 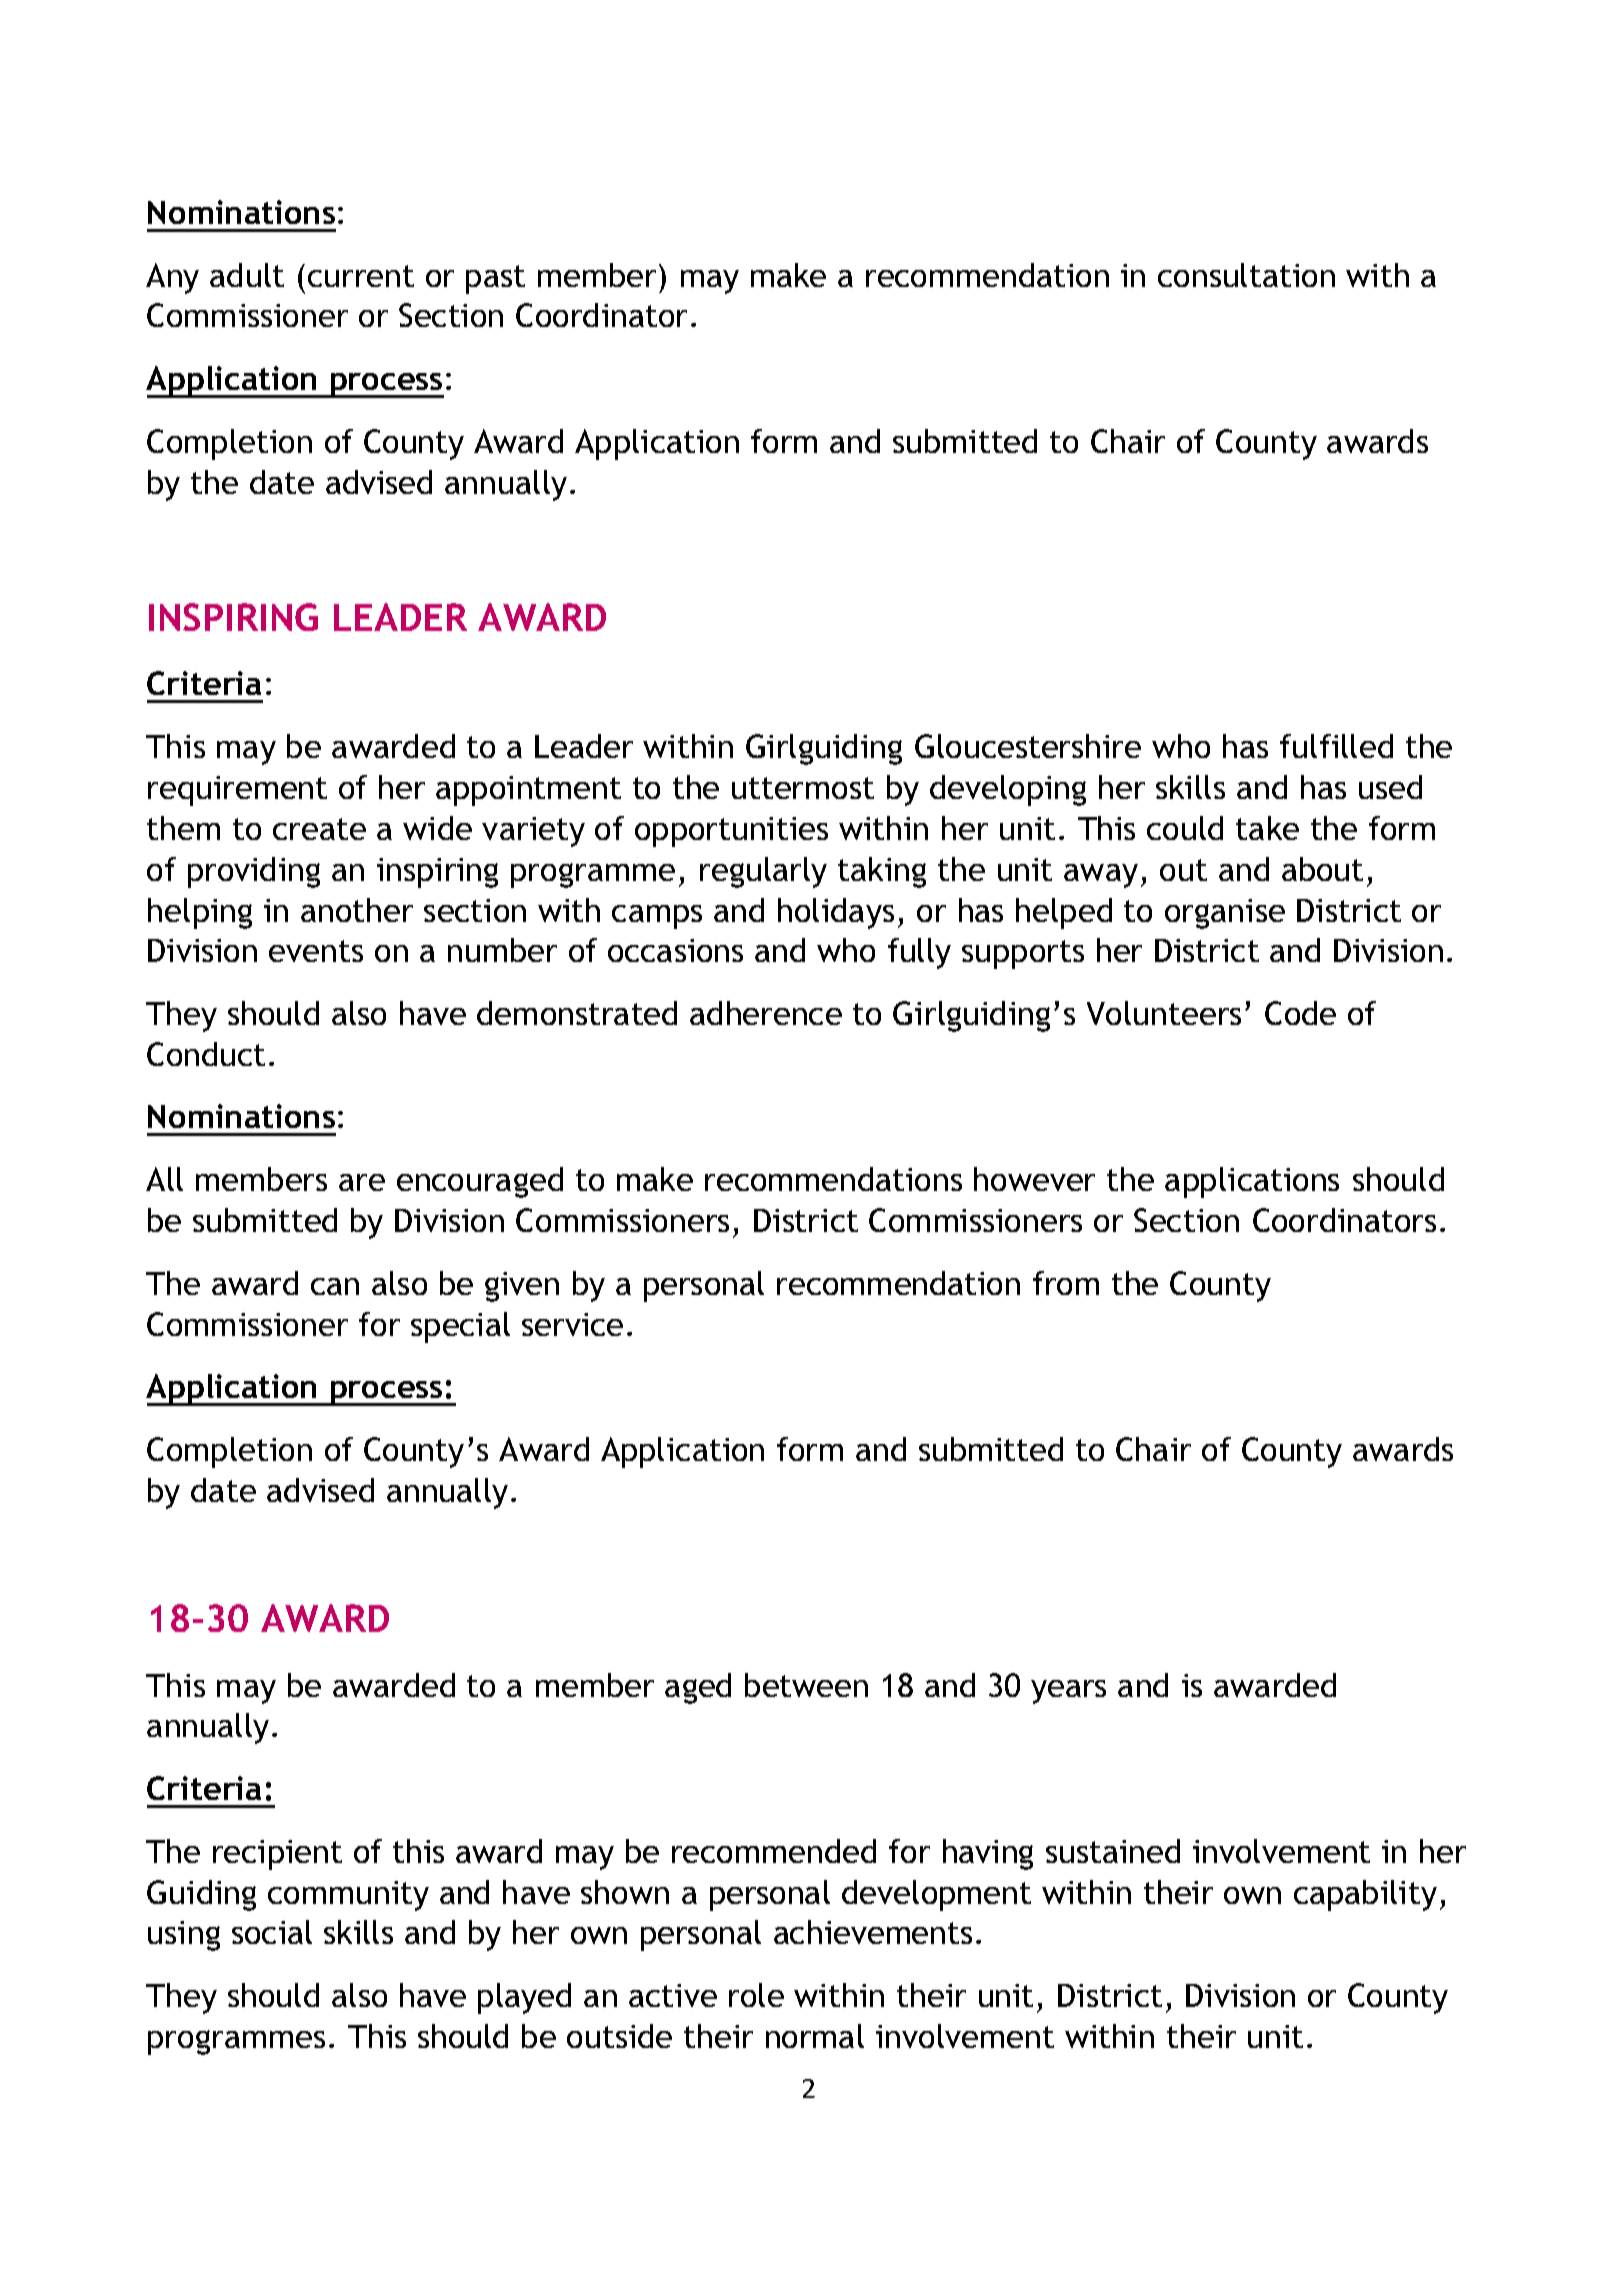 I want to click on from, so click(x=1066, y=1283).
